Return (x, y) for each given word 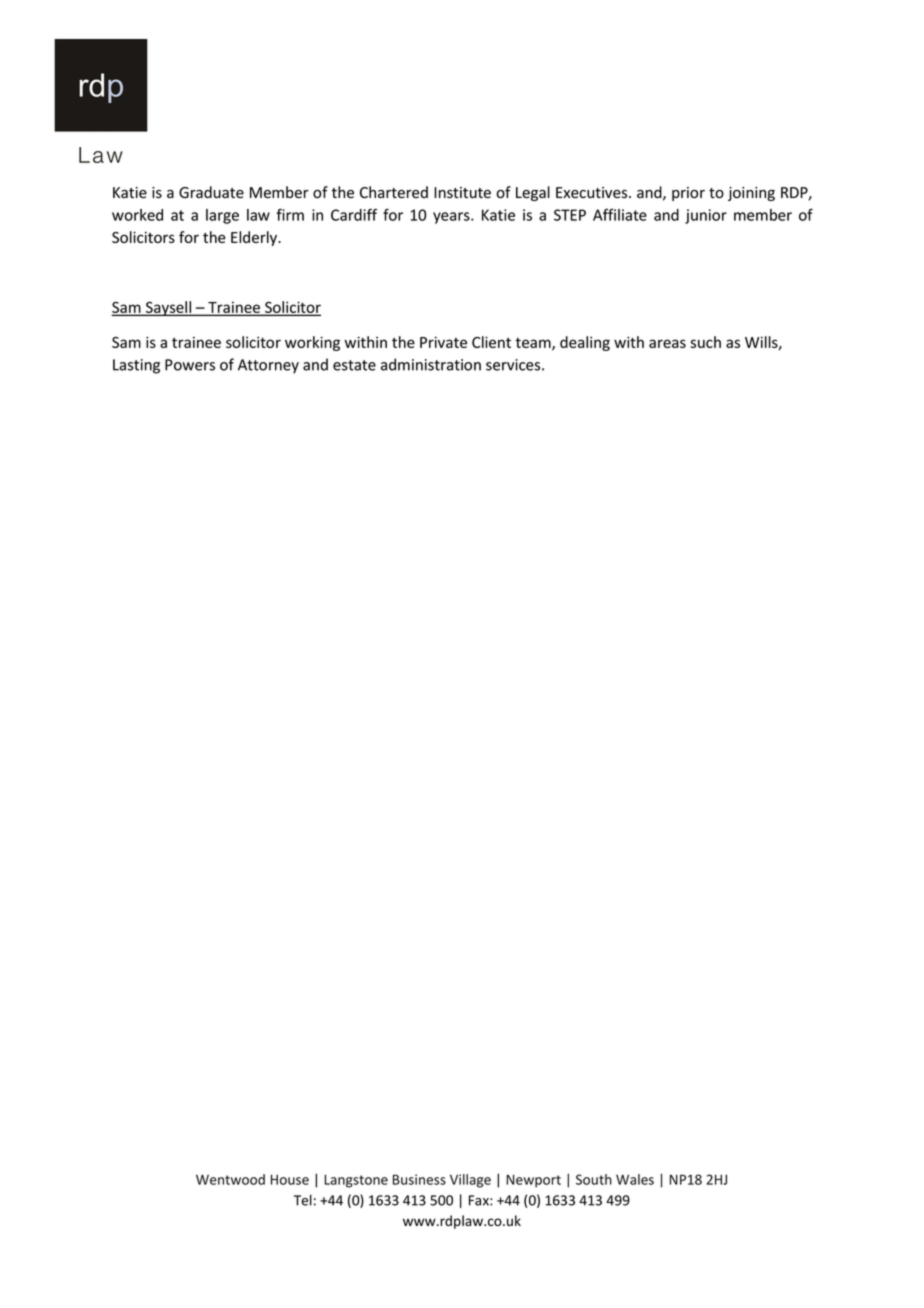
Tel (303, 1200)
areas (667, 343)
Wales (635, 1179)
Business (419, 1179)
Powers (190, 365)
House (290, 1179)
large (222, 216)
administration (431, 364)
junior (706, 216)
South (594, 1179)
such (705, 342)
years (452, 218)
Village (470, 1181)
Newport (533, 1181)
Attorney (268, 366)
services (514, 365)
